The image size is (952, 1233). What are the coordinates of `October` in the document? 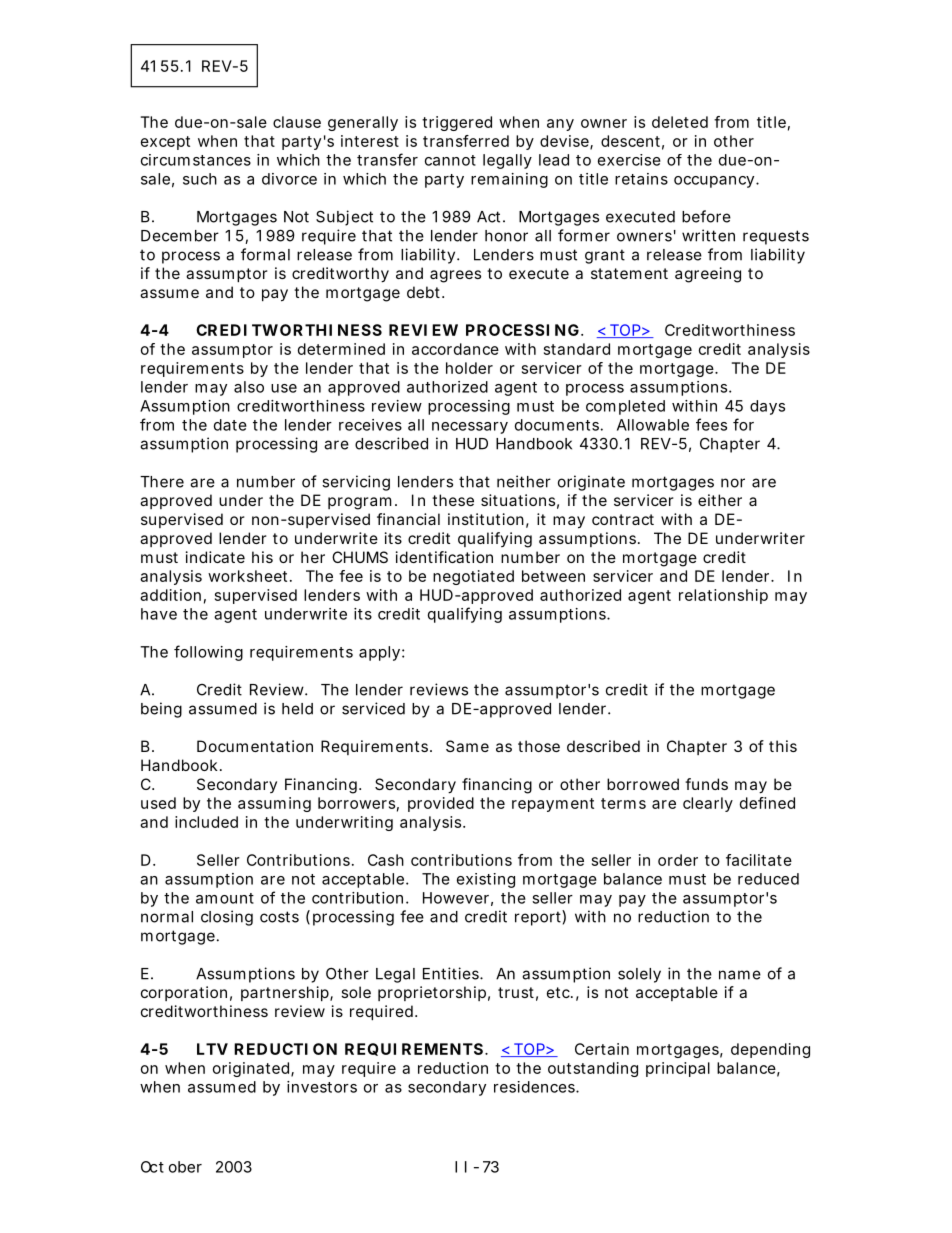 It's located at (171, 1167).
